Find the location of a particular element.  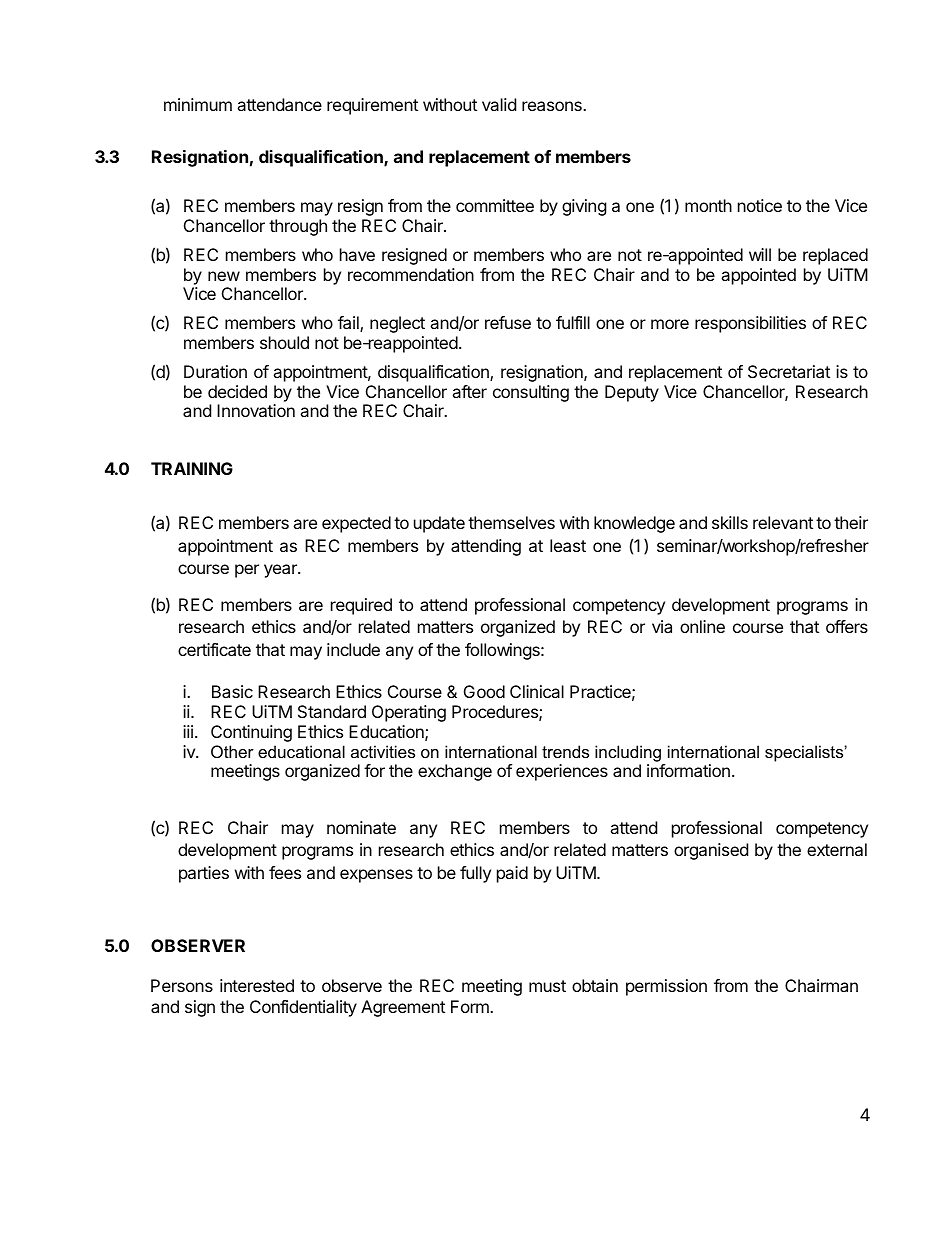

responsibilities is located at coordinates (750, 324).
